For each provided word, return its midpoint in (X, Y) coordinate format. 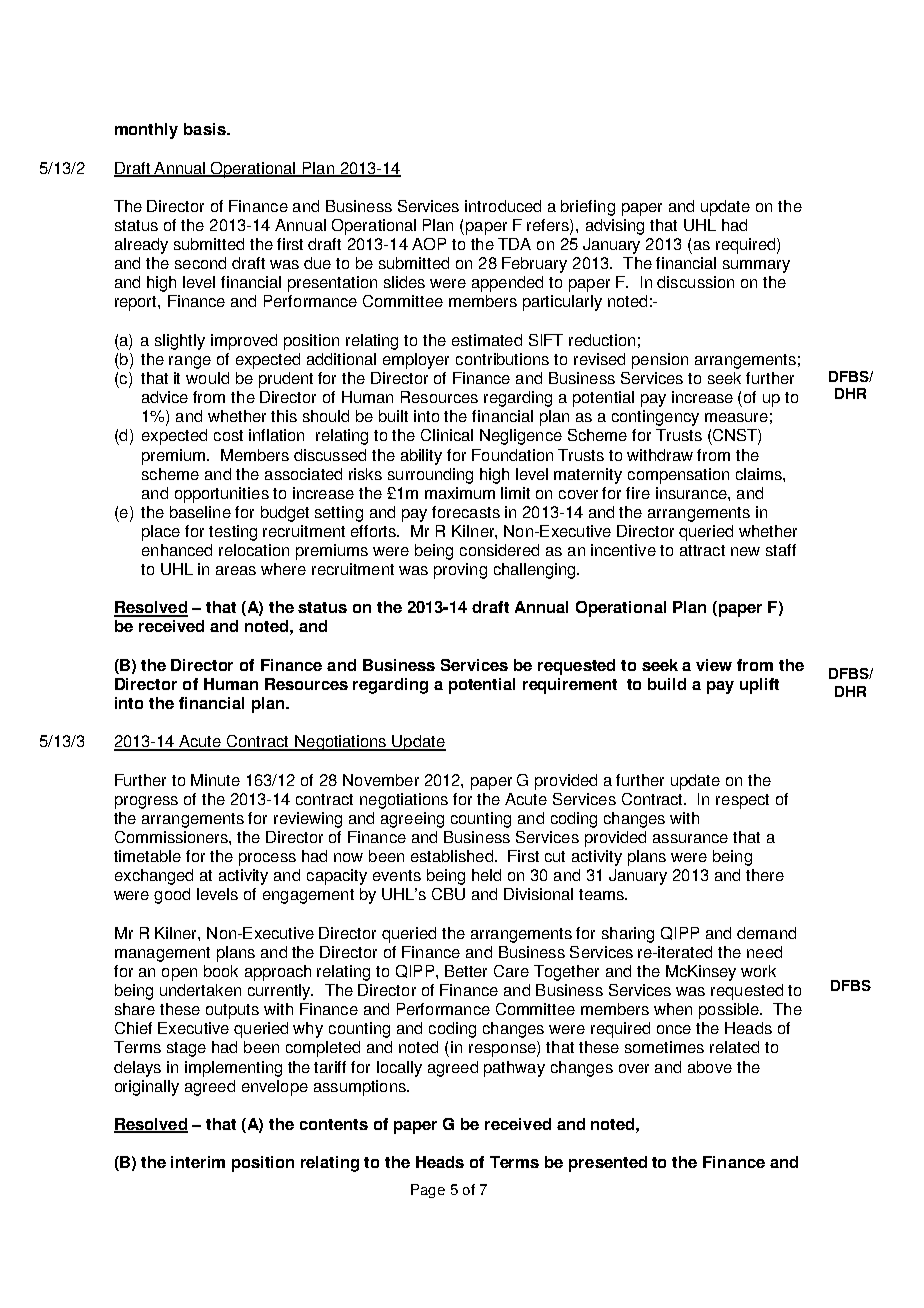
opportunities (222, 495)
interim (198, 1162)
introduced (503, 206)
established (452, 856)
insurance (692, 493)
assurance (690, 838)
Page (428, 1191)
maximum (460, 493)
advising (615, 227)
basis (206, 129)
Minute (215, 780)
